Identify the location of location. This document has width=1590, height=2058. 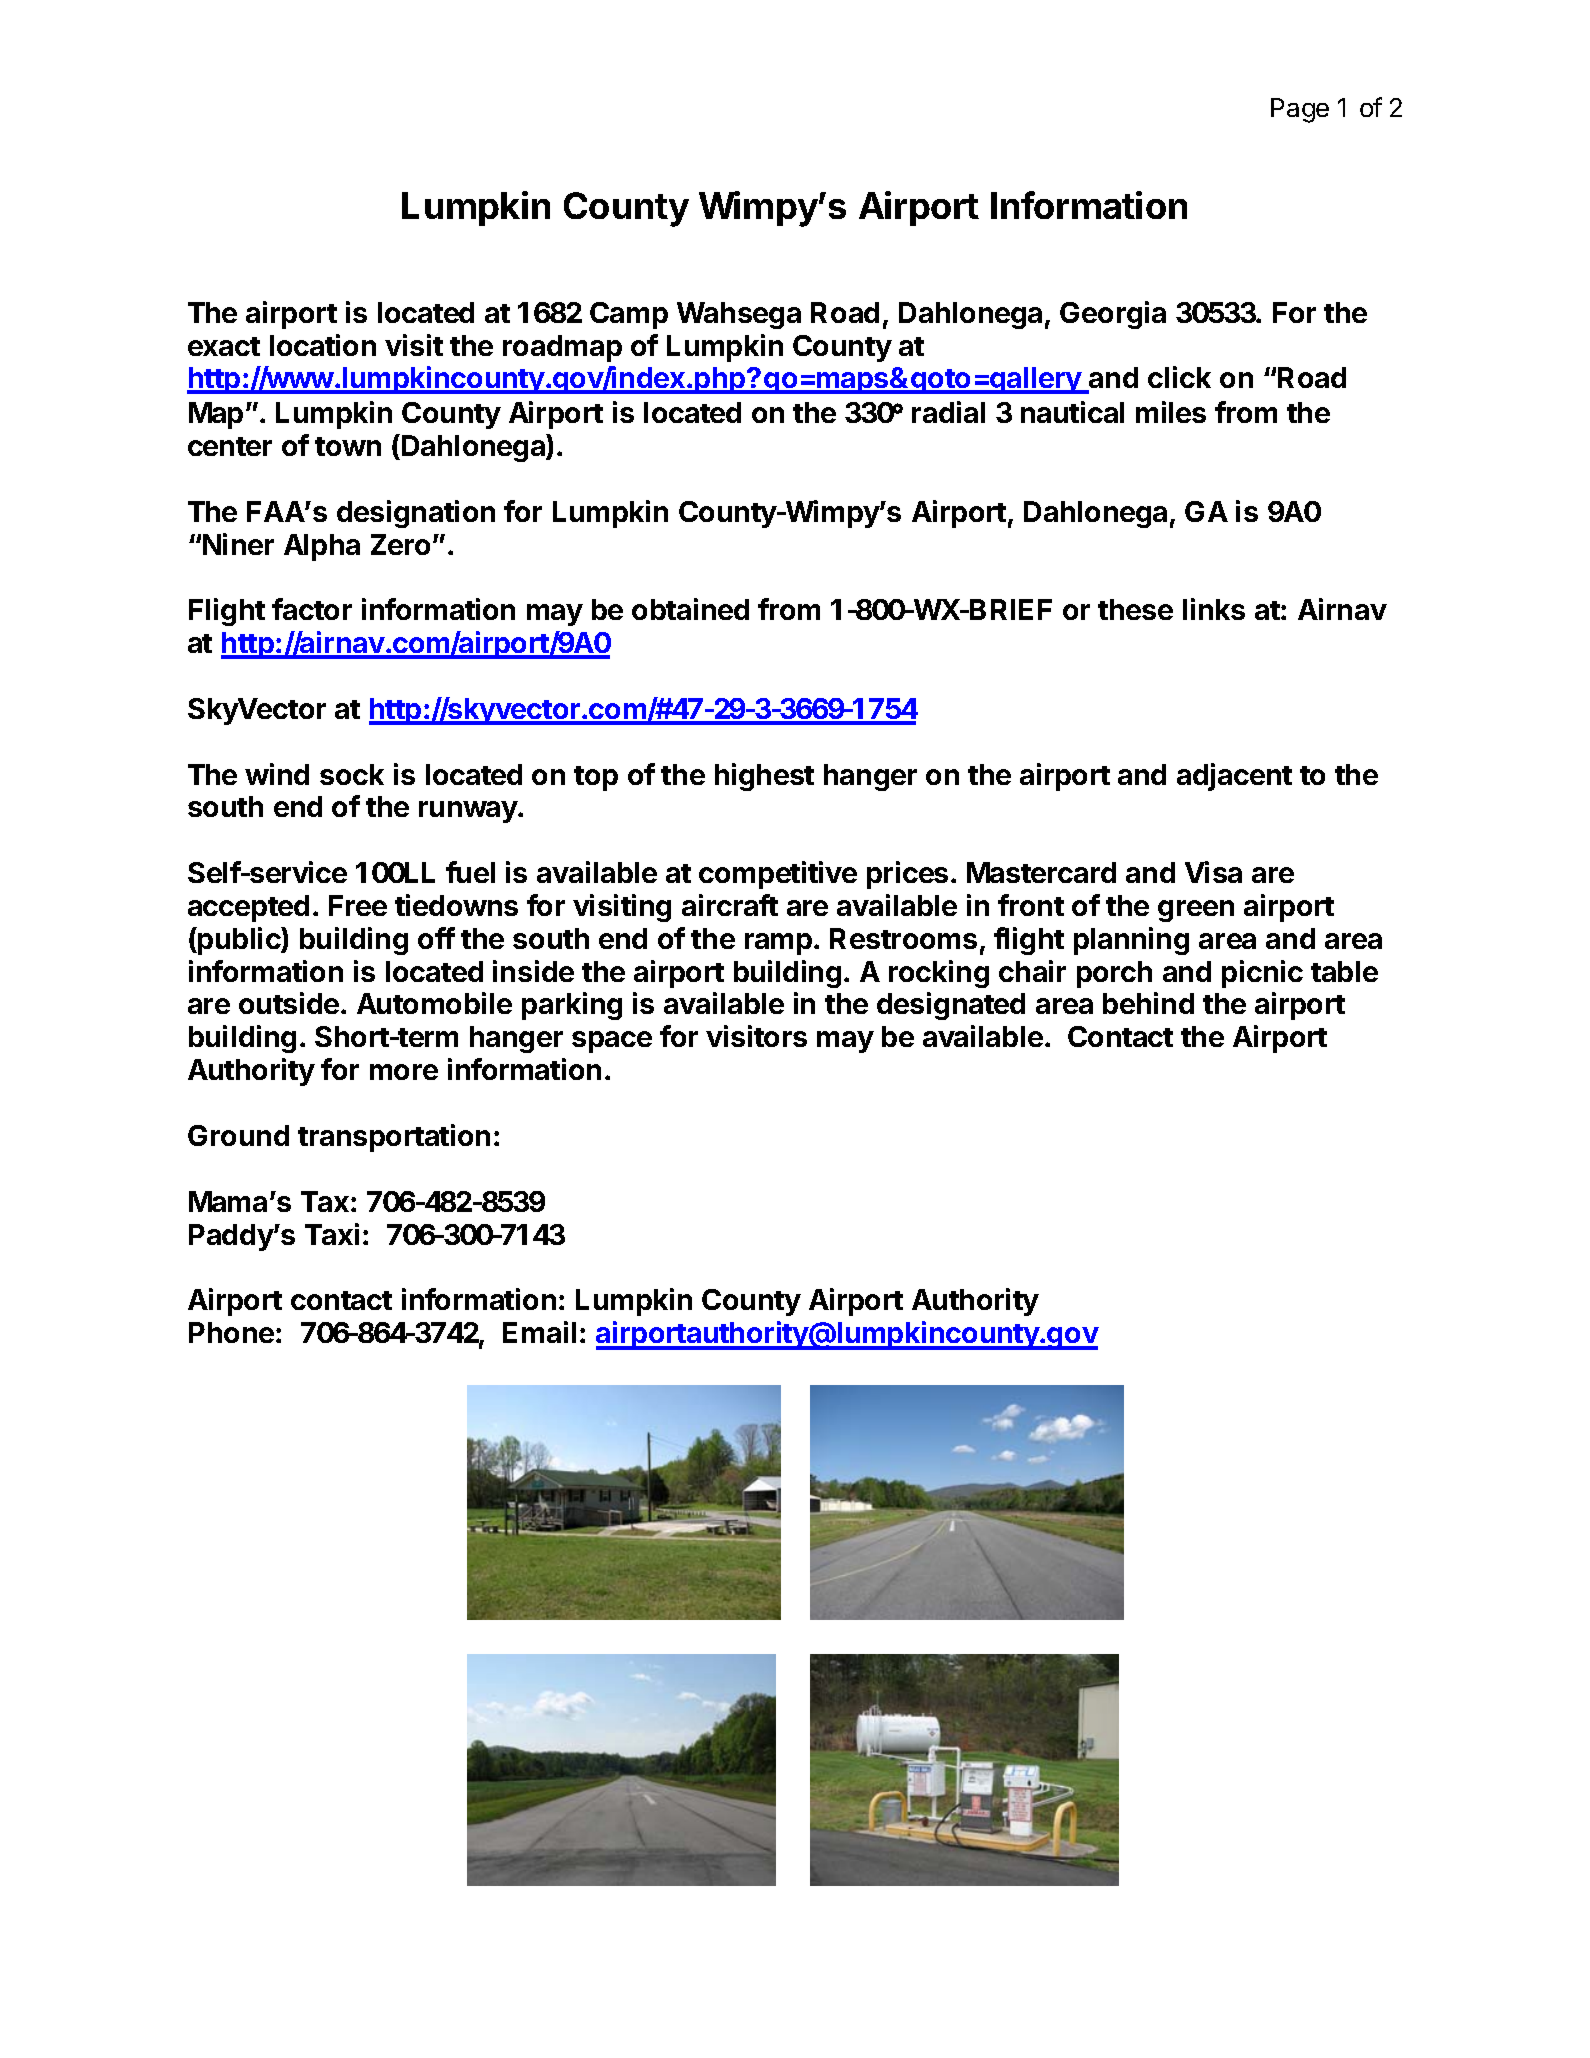
(323, 345).
